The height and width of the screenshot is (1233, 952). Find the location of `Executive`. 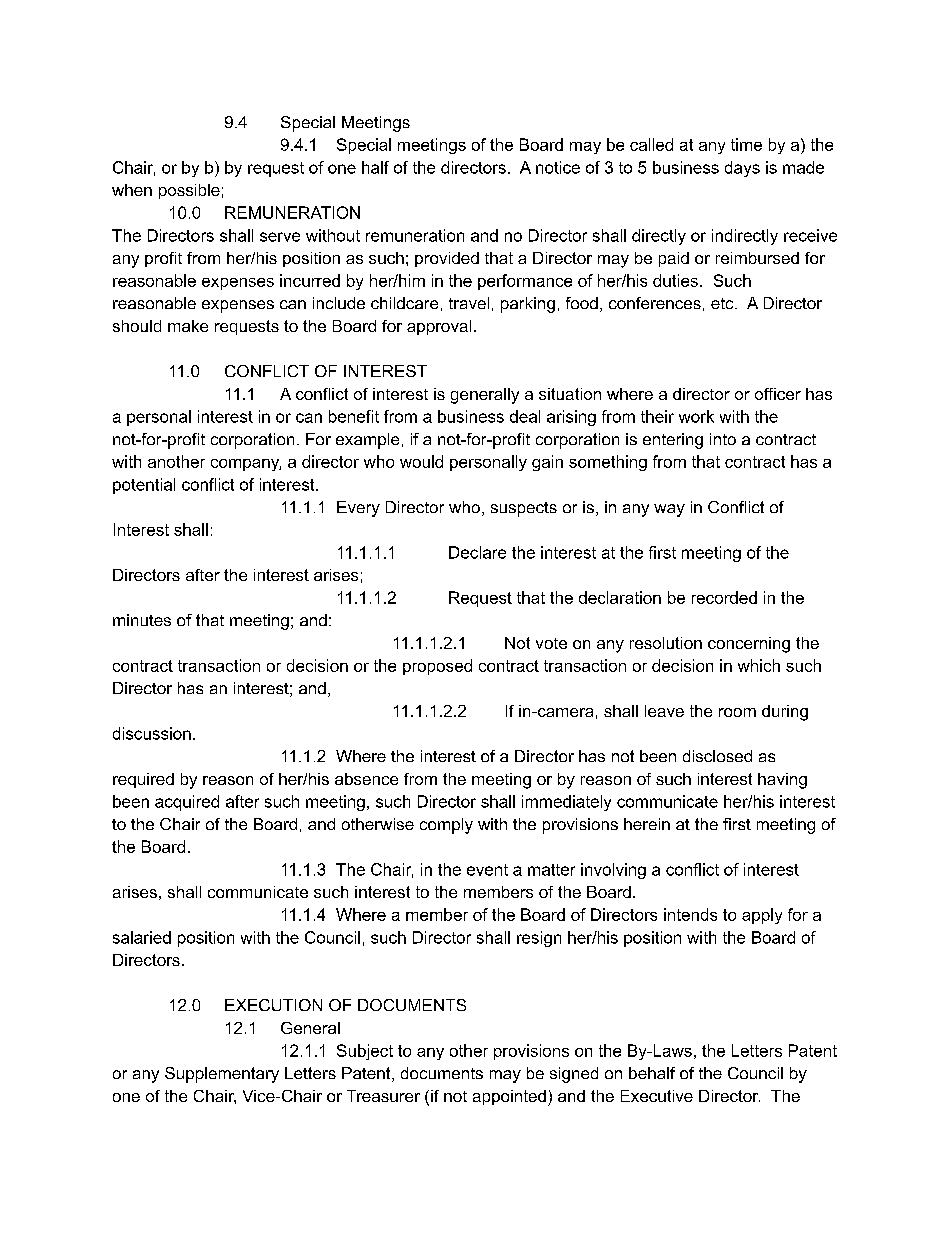

Executive is located at coordinates (657, 1096).
